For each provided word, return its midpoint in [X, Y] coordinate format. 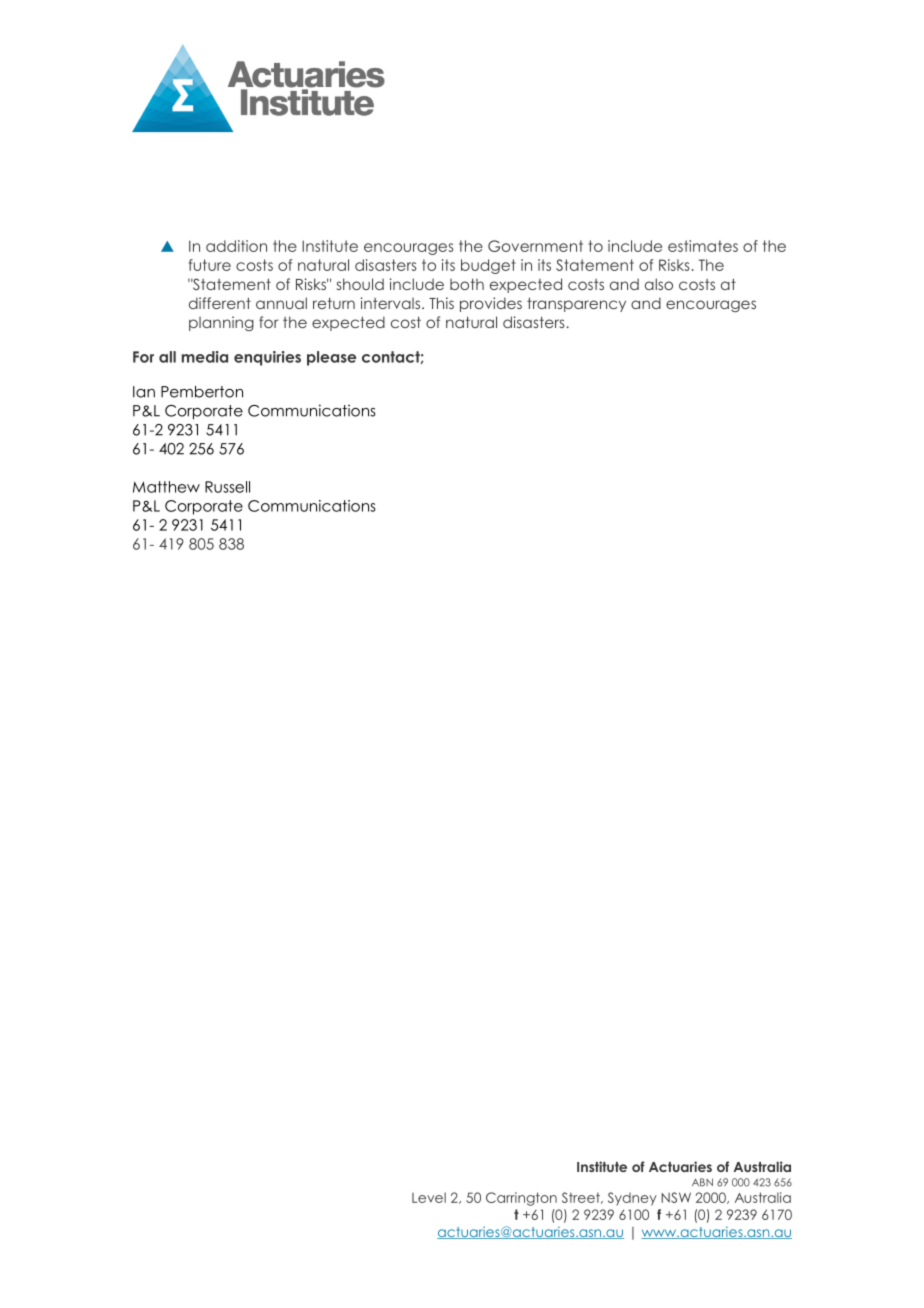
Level [429, 1197]
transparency [576, 304]
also [659, 284]
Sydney [632, 1199]
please [332, 358]
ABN [702, 1182]
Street [582, 1198]
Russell [227, 487]
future [210, 265]
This [441, 303]
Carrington [521, 1199]
